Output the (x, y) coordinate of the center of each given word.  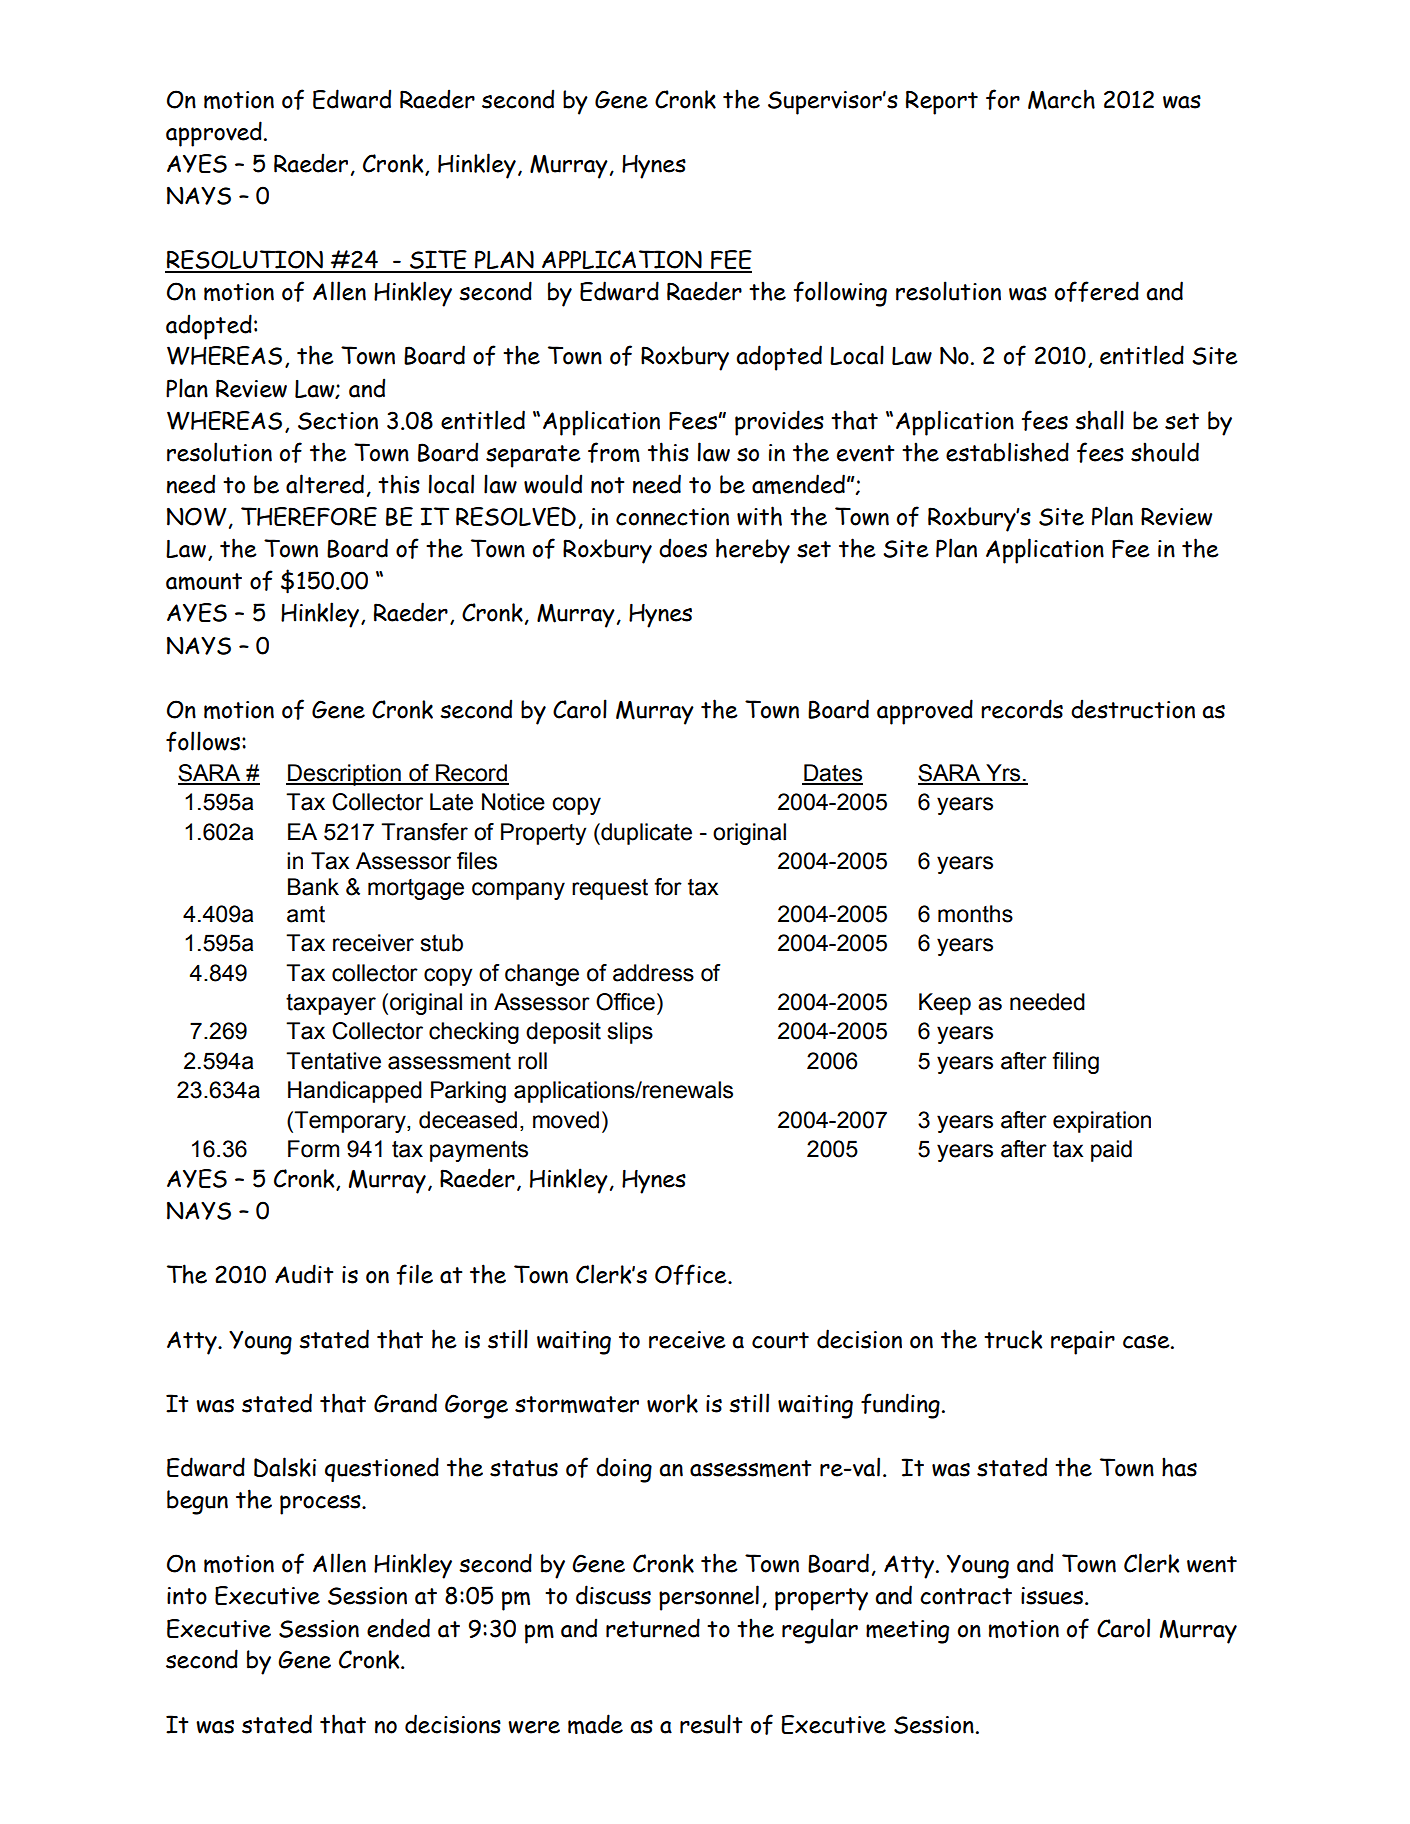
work (672, 1403)
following (840, 294)
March (1061, 99)
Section (338, 421)
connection (672, 517)
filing (1075, 1063)
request (610, 889)
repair (1083, 1343)
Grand (405, 1403)
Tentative (333, 1061)
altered (325, 484)
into (187, 1596)
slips (630, 1033)
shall (1099, 420)
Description (344, 775)
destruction (1133, 709)
